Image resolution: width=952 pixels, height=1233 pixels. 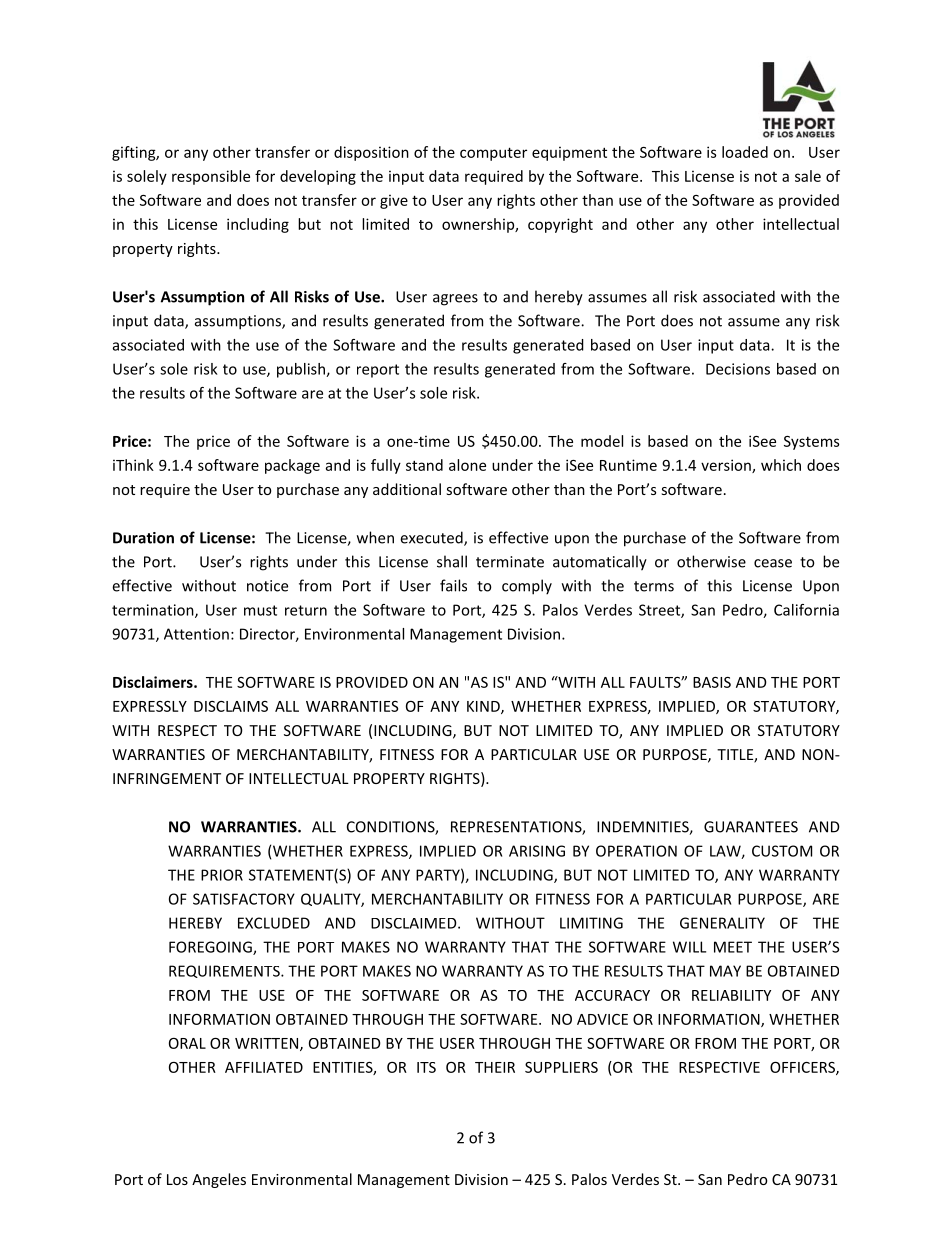 I want to click on Attention, so click(x=196, y=634).
